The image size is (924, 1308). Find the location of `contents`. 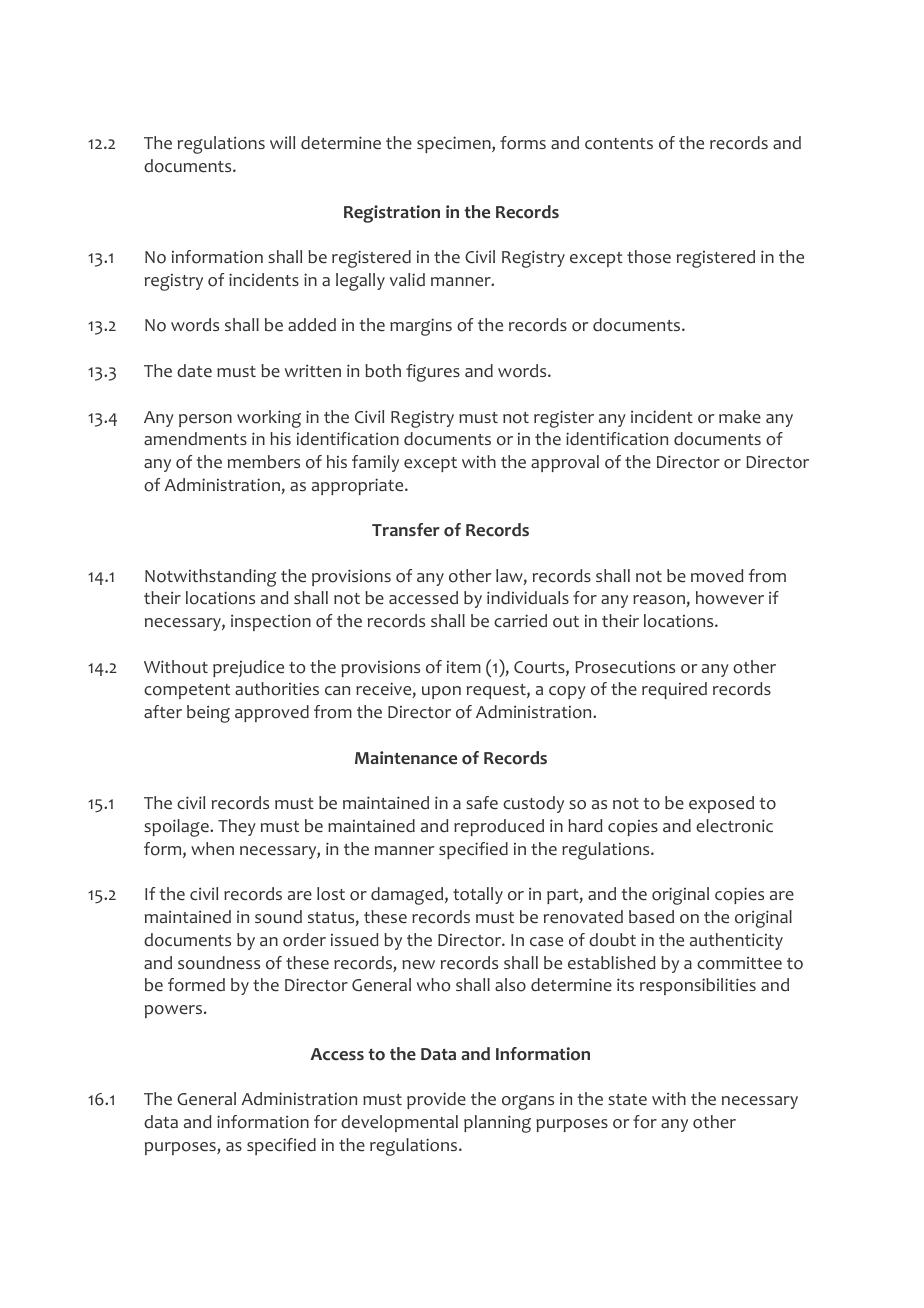

contents is located at coordinates (619, 144).
